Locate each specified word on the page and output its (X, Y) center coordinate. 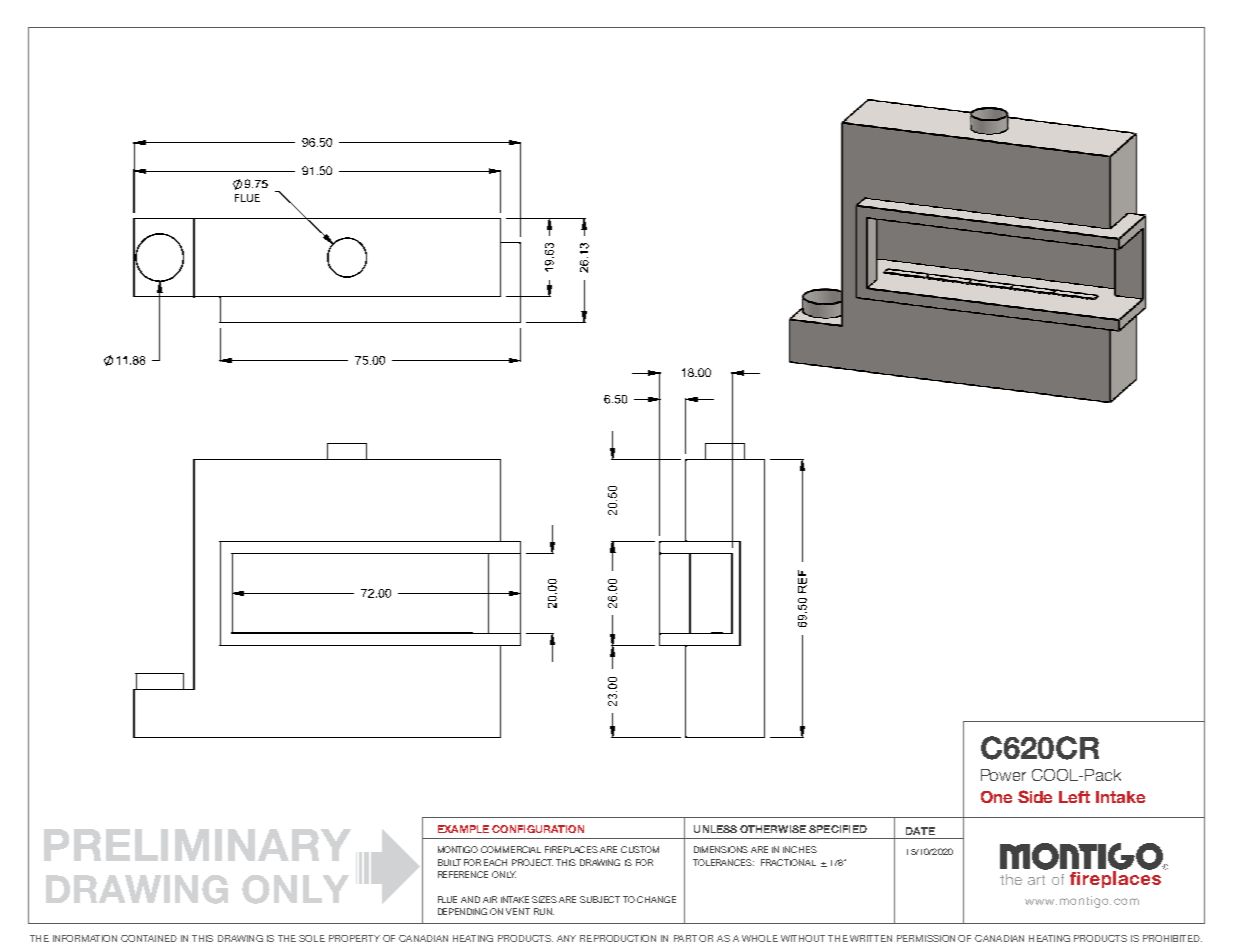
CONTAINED (149, 938)
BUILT (449, 862)
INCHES (800, 849)
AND (470, 899)
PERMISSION (926, 938)
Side (1035, 796)
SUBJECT (600, 899)
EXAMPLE (463, 829)
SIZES (544, 899)
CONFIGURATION (538, 829)
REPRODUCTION (618, 938)
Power (1003, 775)
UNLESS (715, 829)
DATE (920, 831)
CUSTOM (640, 849)
